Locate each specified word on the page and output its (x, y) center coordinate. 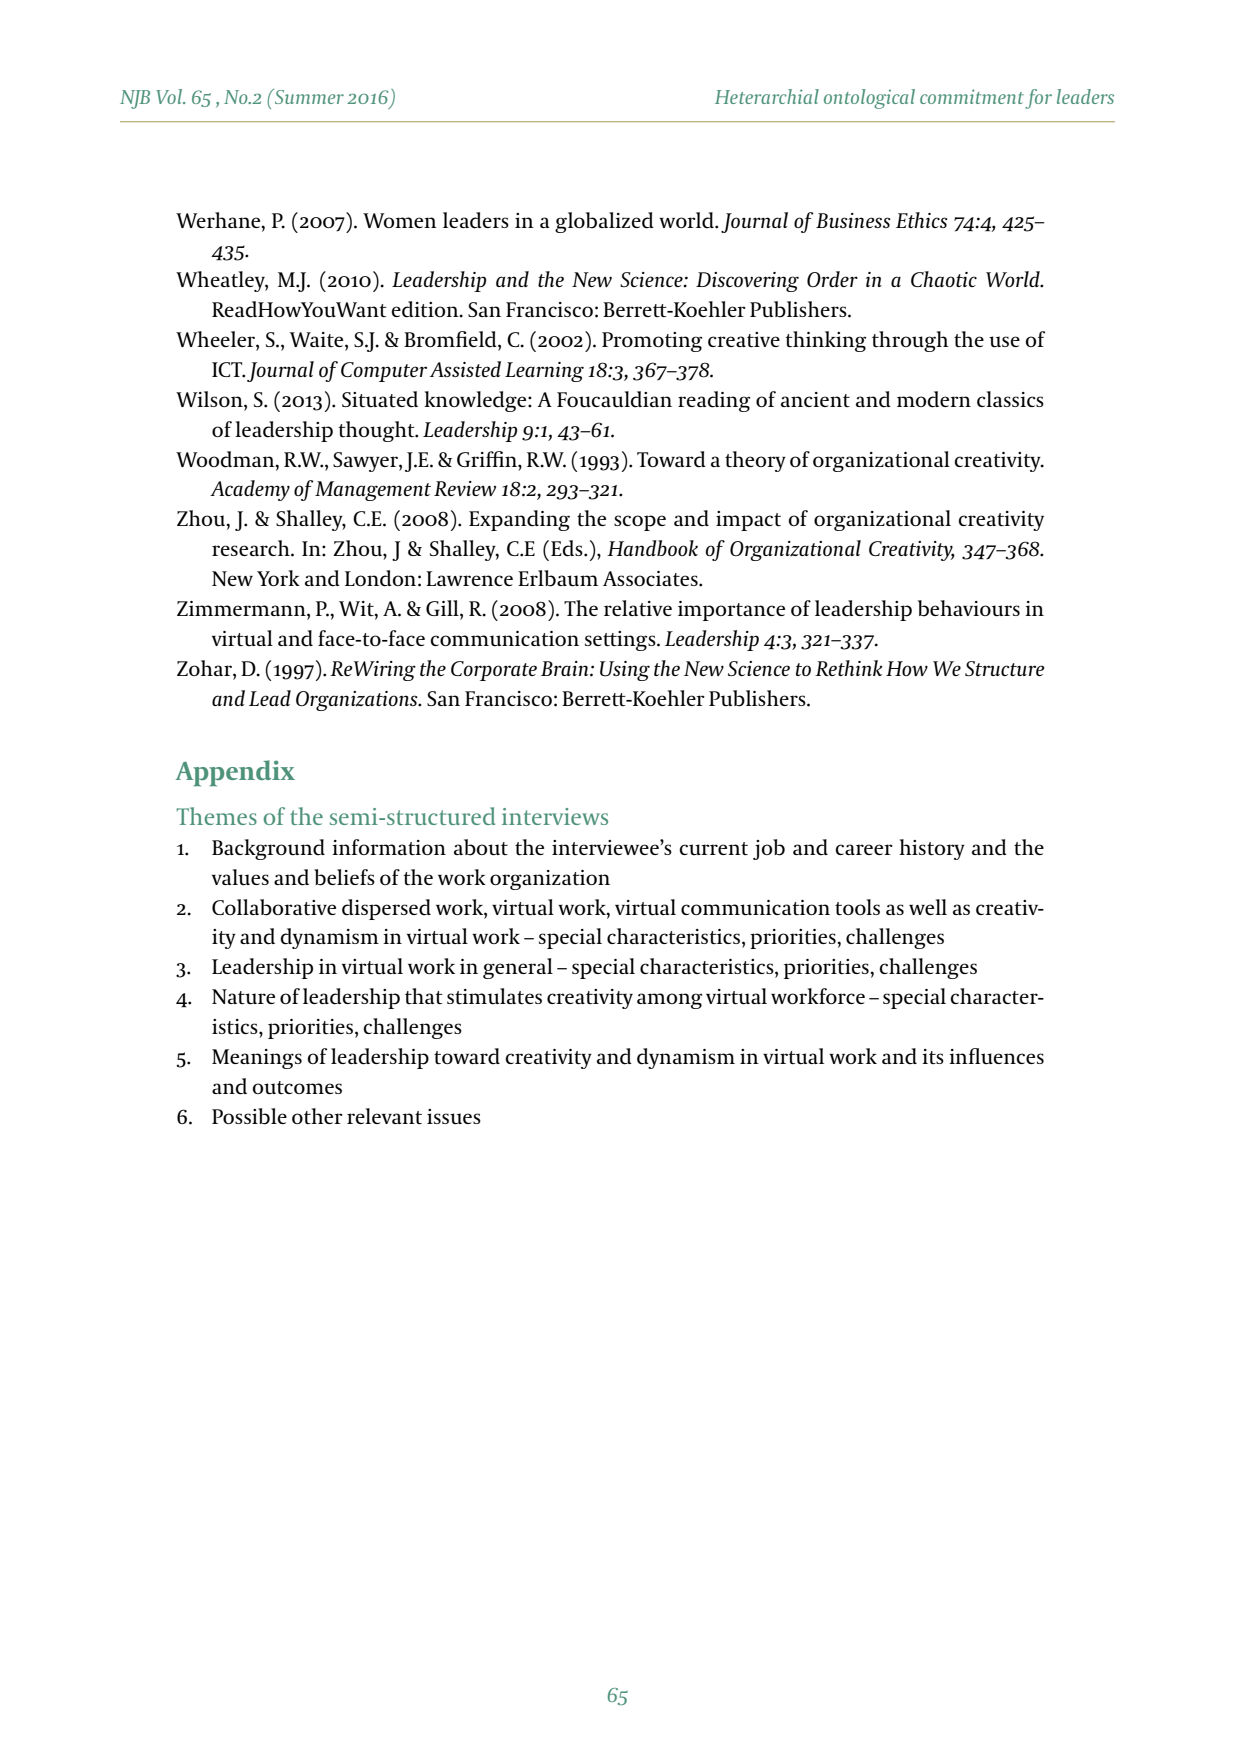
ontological (869, 99)
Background (268, 849)
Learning (544, 372)
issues (454, 1117)
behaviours (969, 608)
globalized (604, 222)
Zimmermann (242, 610)
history (932, 849)
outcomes (297, 1088)
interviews (555, 816)
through (910, 341)
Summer (308, 96)
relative (638, 608)
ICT (228, 370)
